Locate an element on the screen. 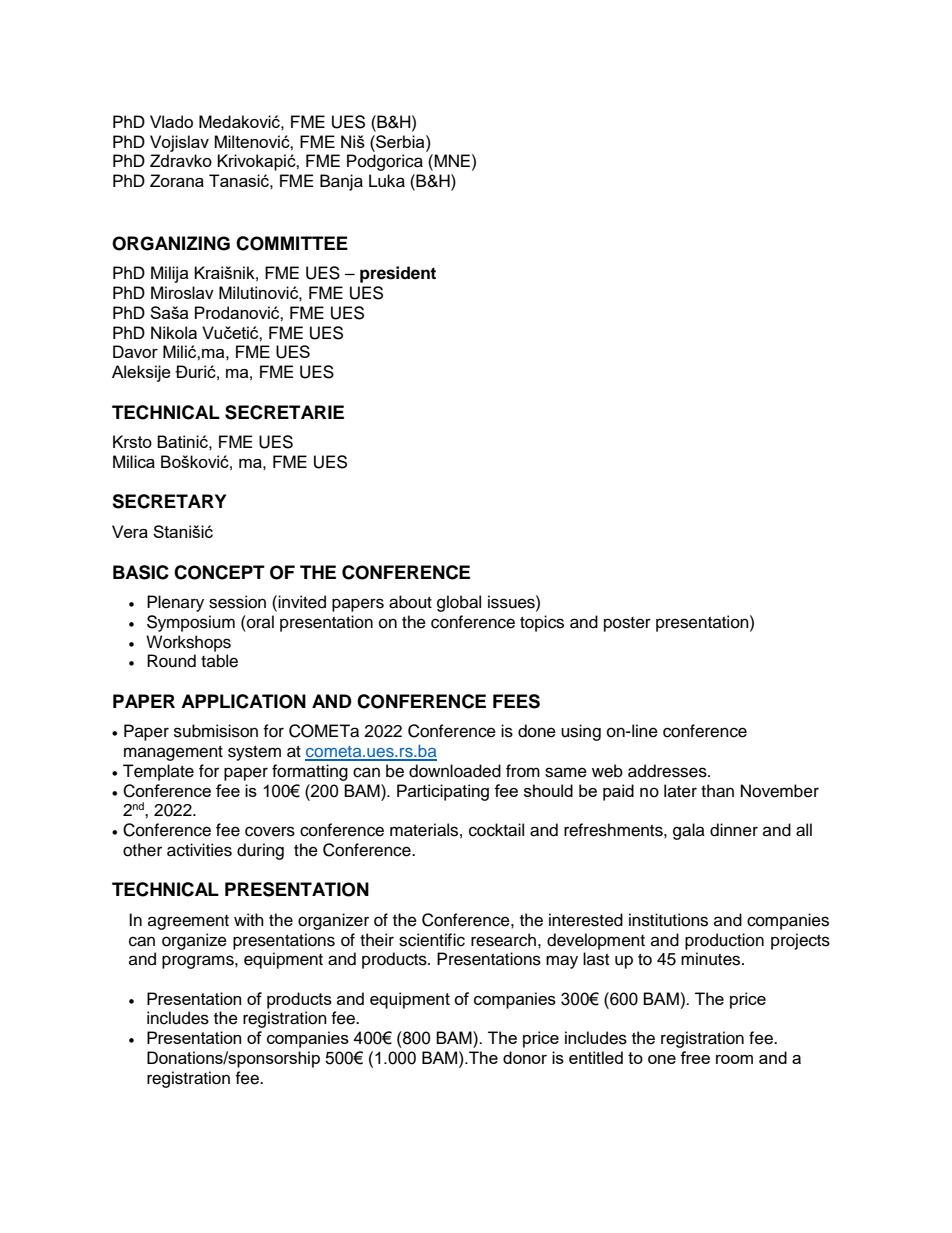 This screenshot has width=952, height=1233. addresses is located at coordinates (668, 771).
